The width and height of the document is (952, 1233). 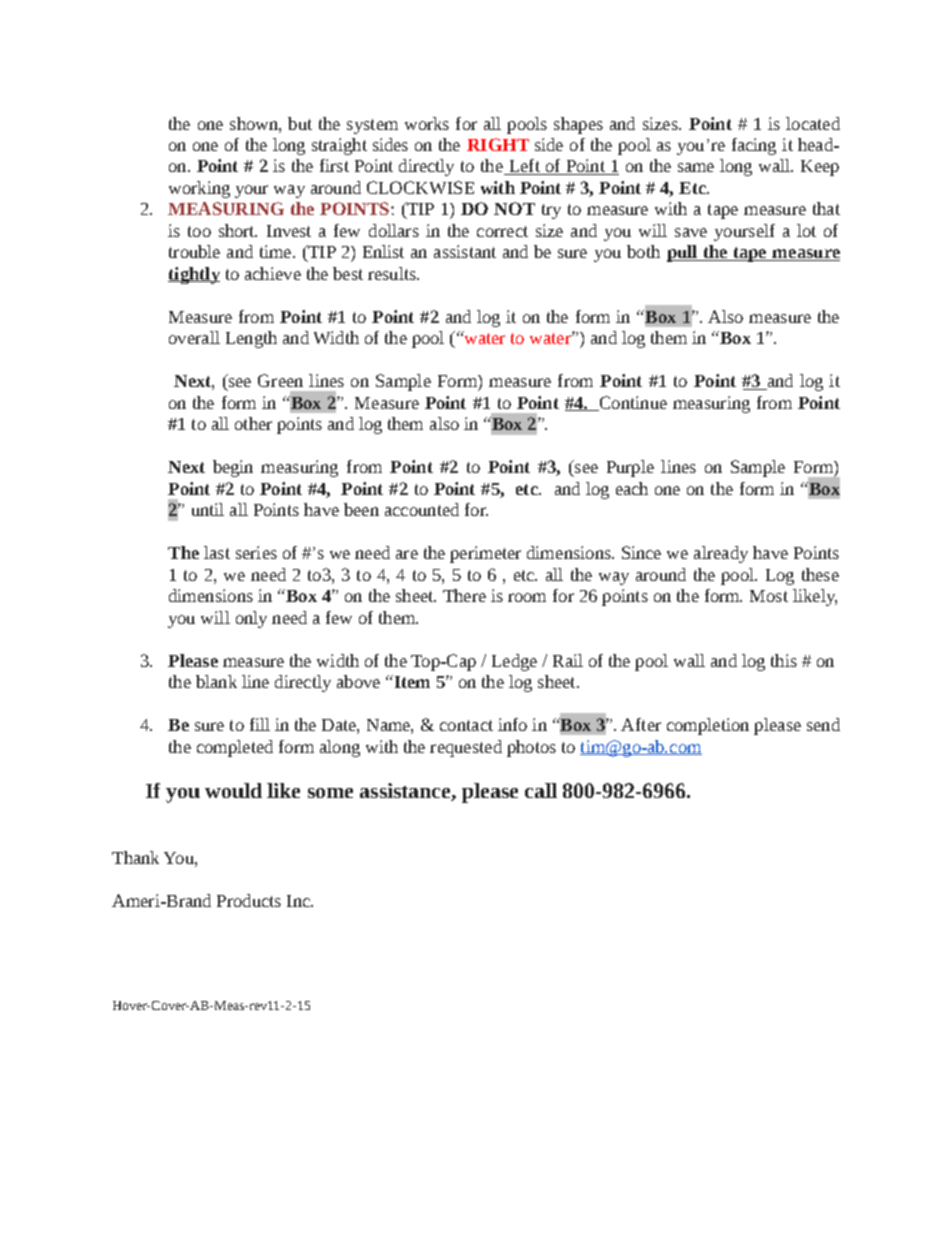 What do you see at coordinates (754, 146) in the document?
I see `facing` at bounding box center [754, 146].
